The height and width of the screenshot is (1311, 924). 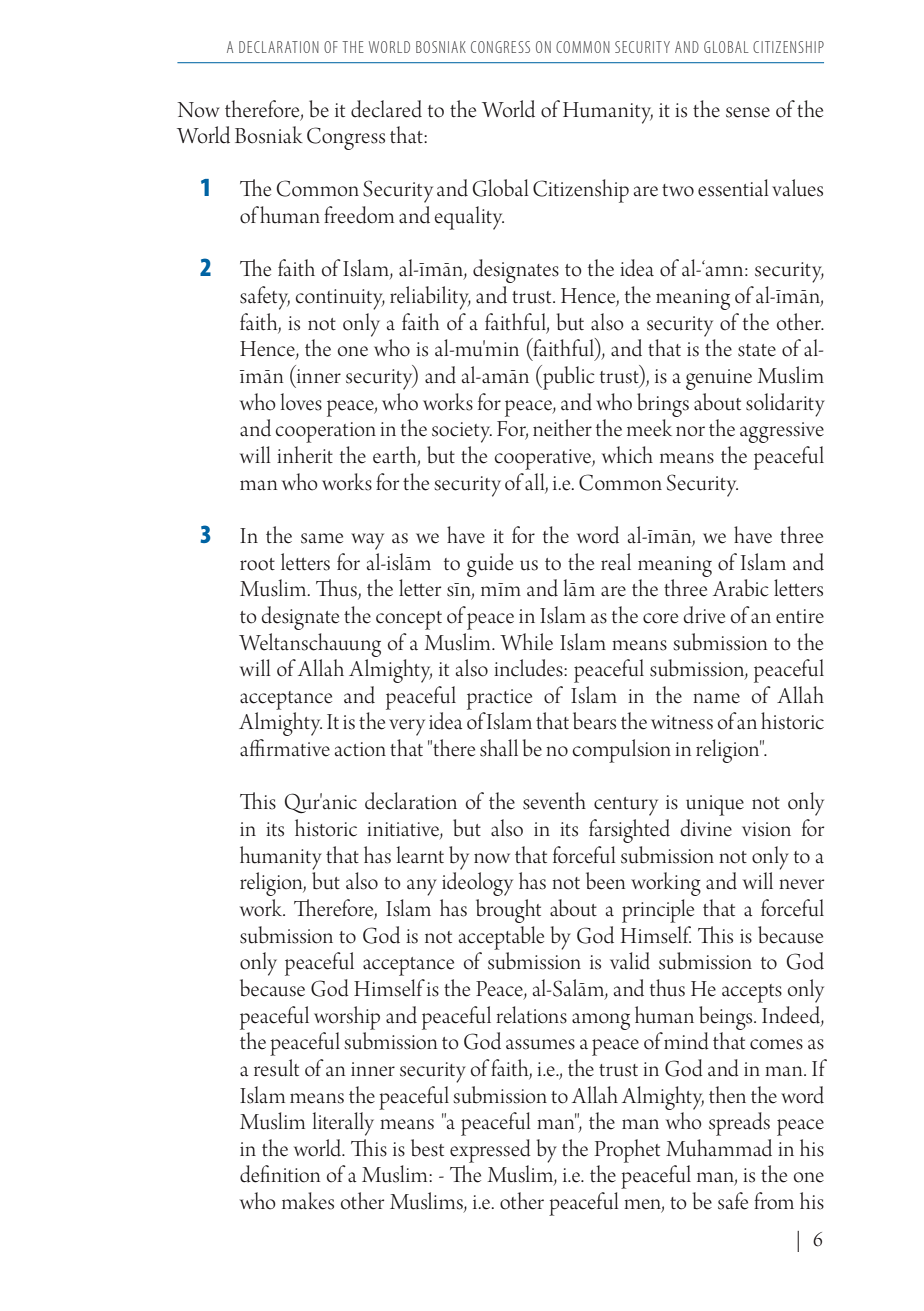 What do you see at coordinates (386, 109) in the screenshot?
I see `declared` at bounding box center [386, 109].
